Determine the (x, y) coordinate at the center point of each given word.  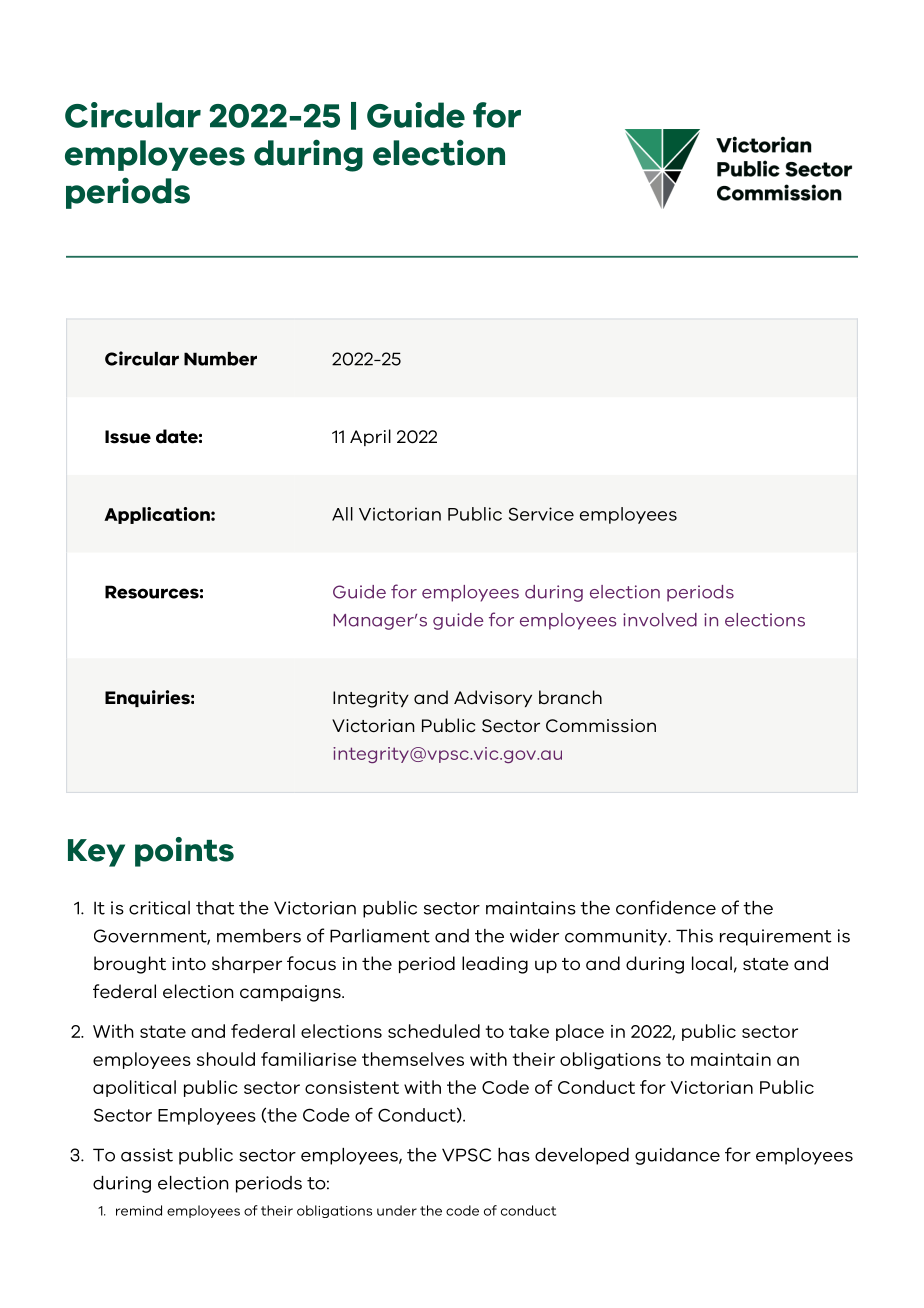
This (694, 936)
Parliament (380, 936)
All (342, 514)
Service (541, 514)
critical (159, 908)
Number (220, 359)
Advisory (493, 698)
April (370, 437)
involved (660, 620)
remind (139, 1210)
